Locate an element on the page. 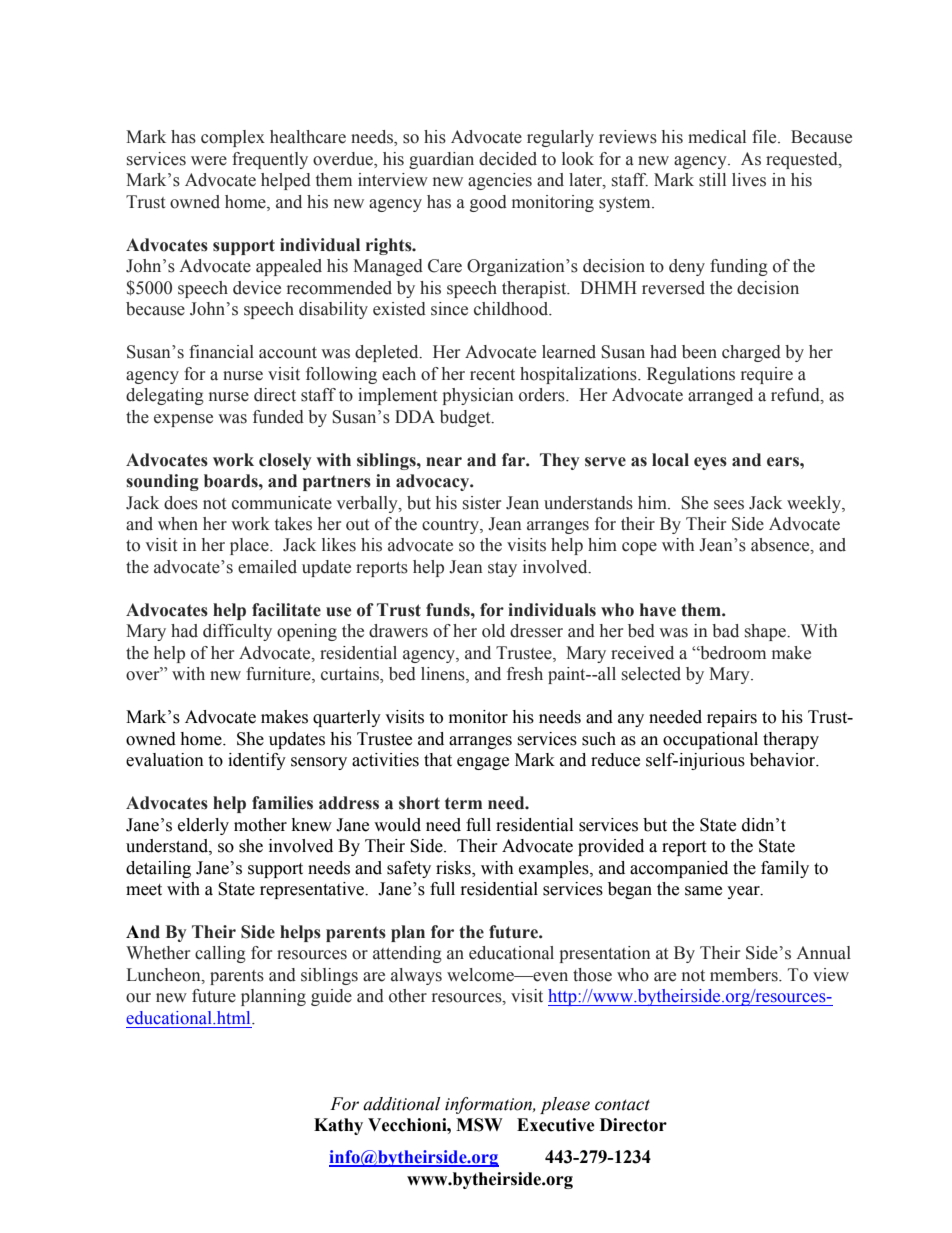 This page has width=952, height=1233. agencies is located at coordinates (500, 181).
